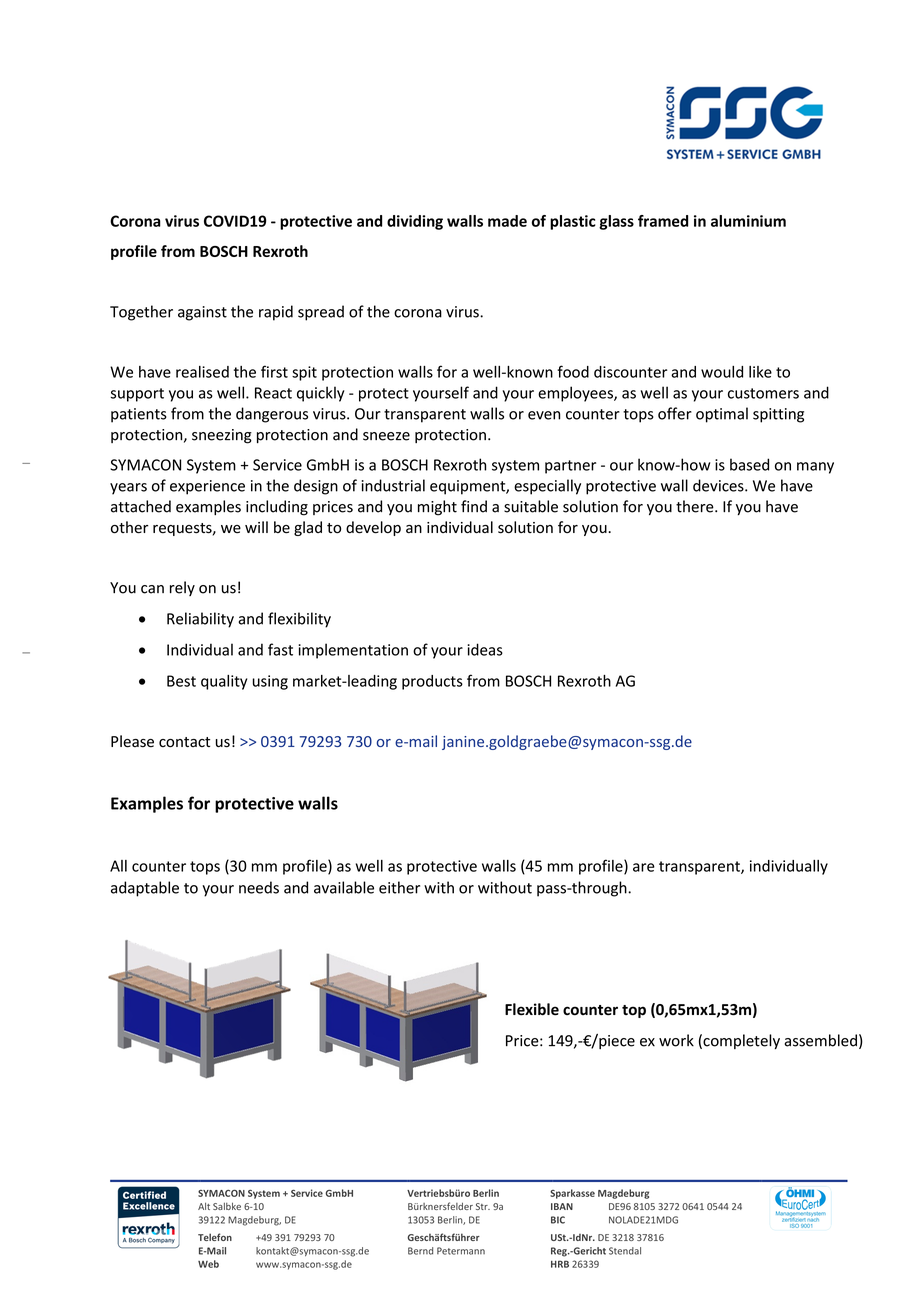 Image resolution: width=924 pixels, height=1308 pixels. I want to click on aluminium, so click(748, 221).
